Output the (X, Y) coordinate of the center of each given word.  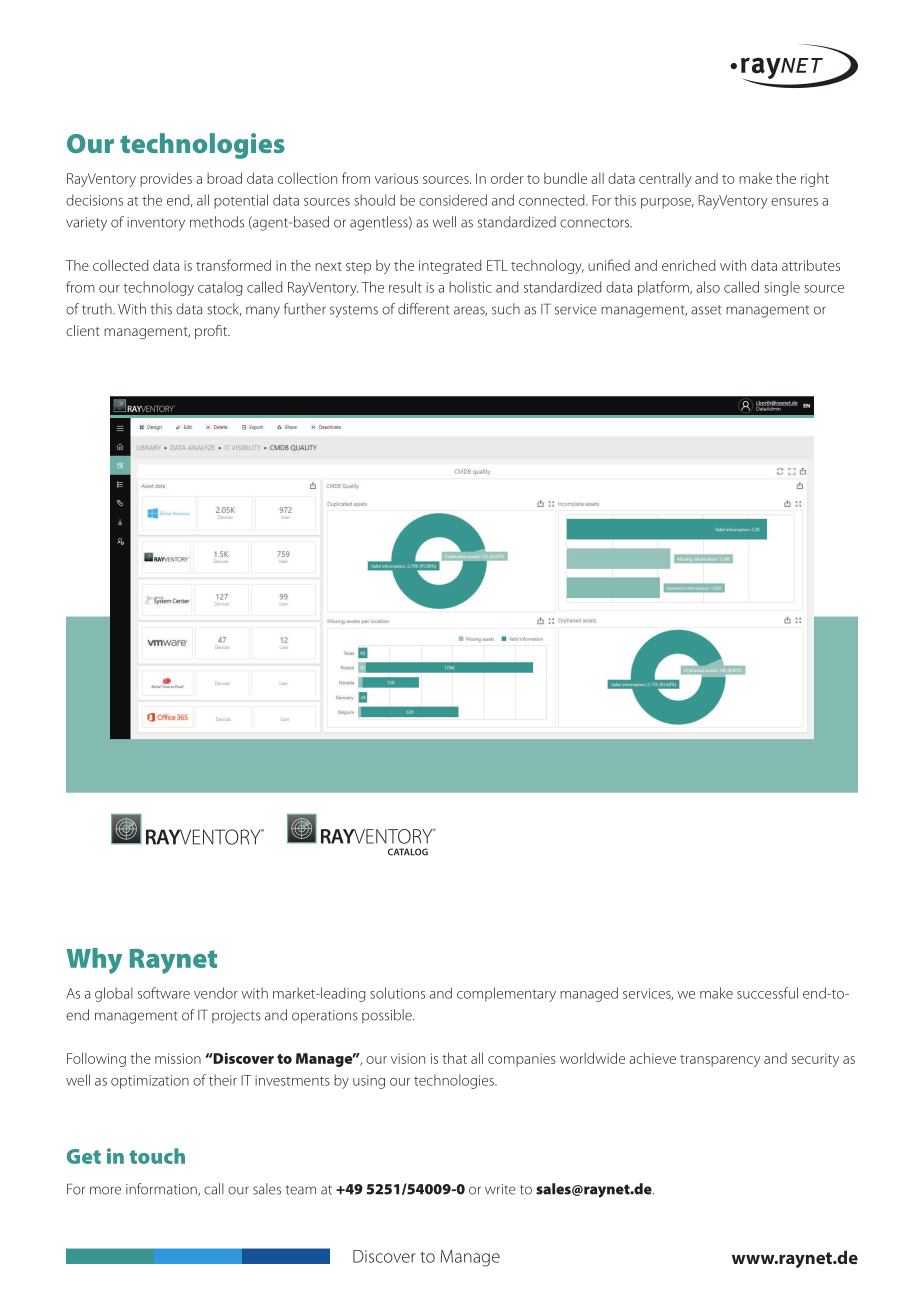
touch (157, 1156)
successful (767, 993)
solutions (397, 993)
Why (94, 961)
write (500, 1189)
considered (453, 200)
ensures (794, 202)
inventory (156, 224)
